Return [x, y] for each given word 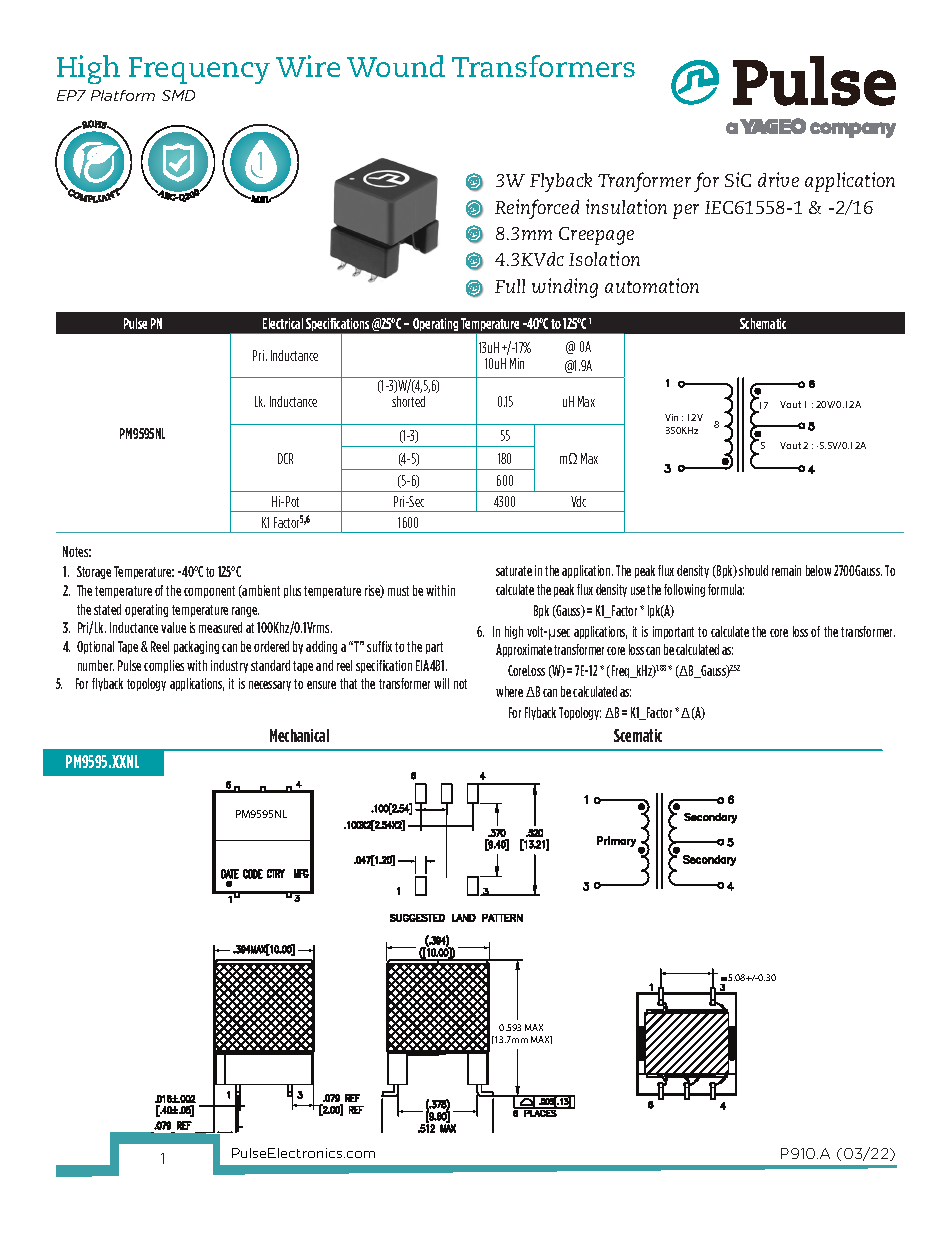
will [441, 683]
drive [778, 179]
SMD [178, 95]
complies [164, 666]
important [673, 632]
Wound [396, 66]
